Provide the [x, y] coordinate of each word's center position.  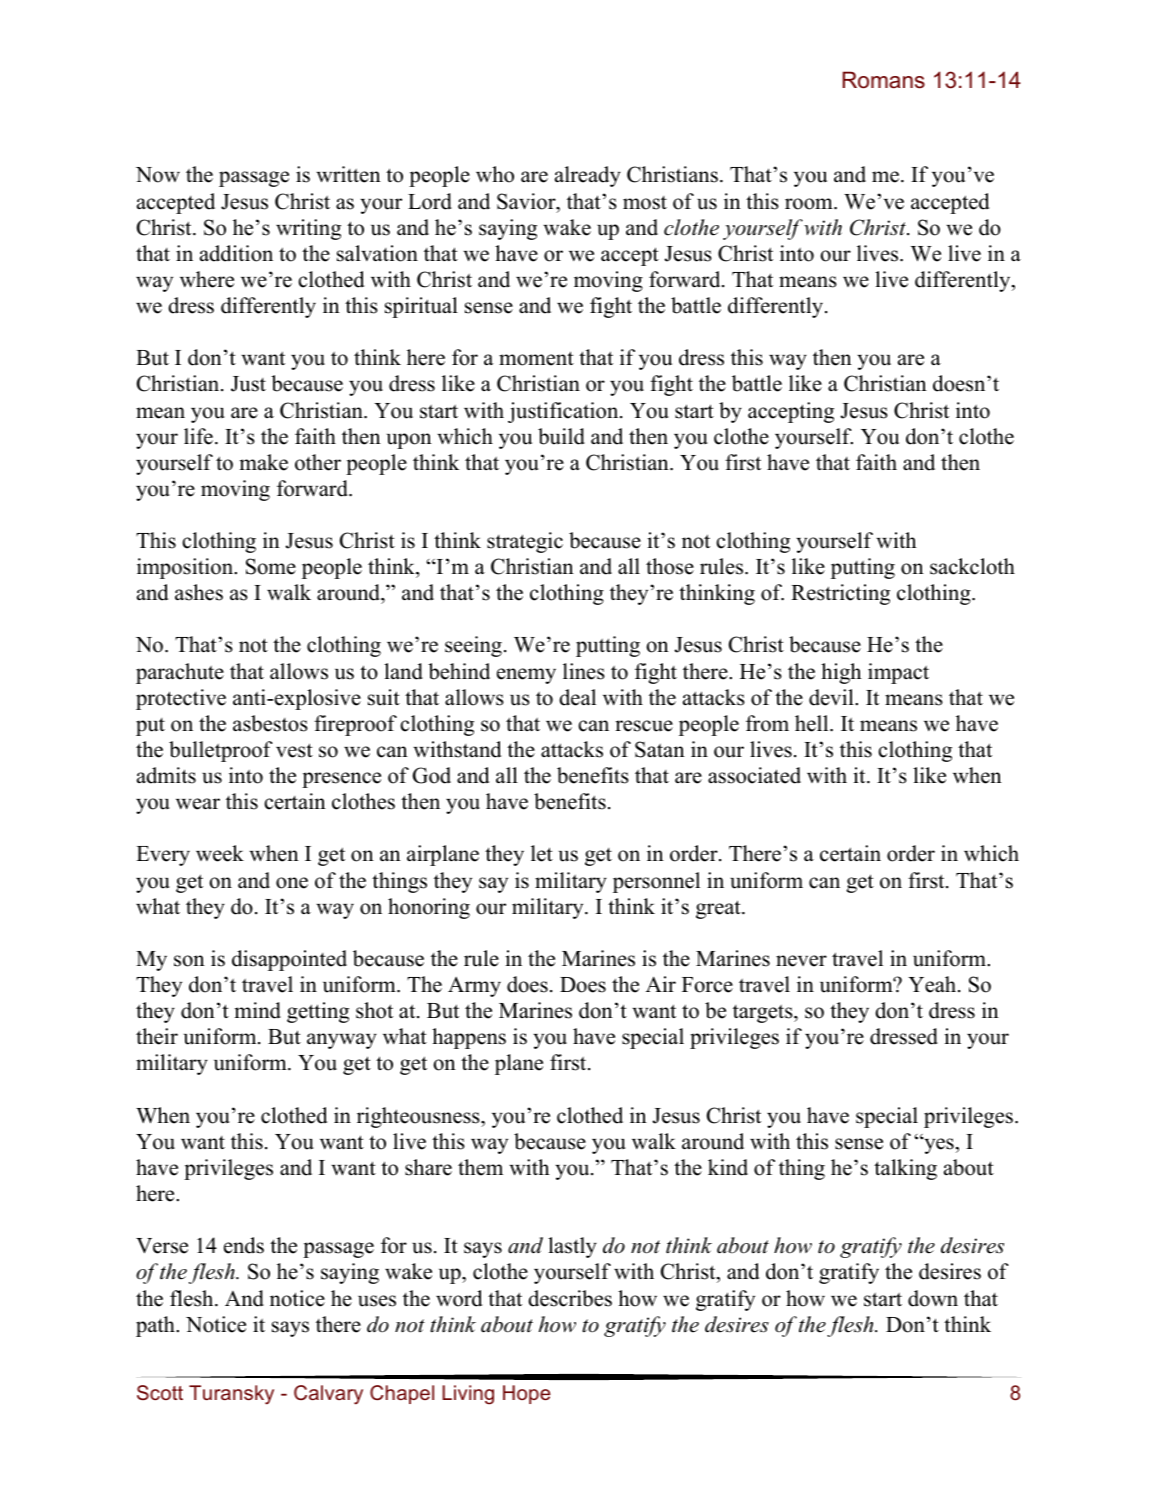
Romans [884, 80]
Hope [527, 1394]
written [348, 174]
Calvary [328, 1395]
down [933, 1298]
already [588, 176]
